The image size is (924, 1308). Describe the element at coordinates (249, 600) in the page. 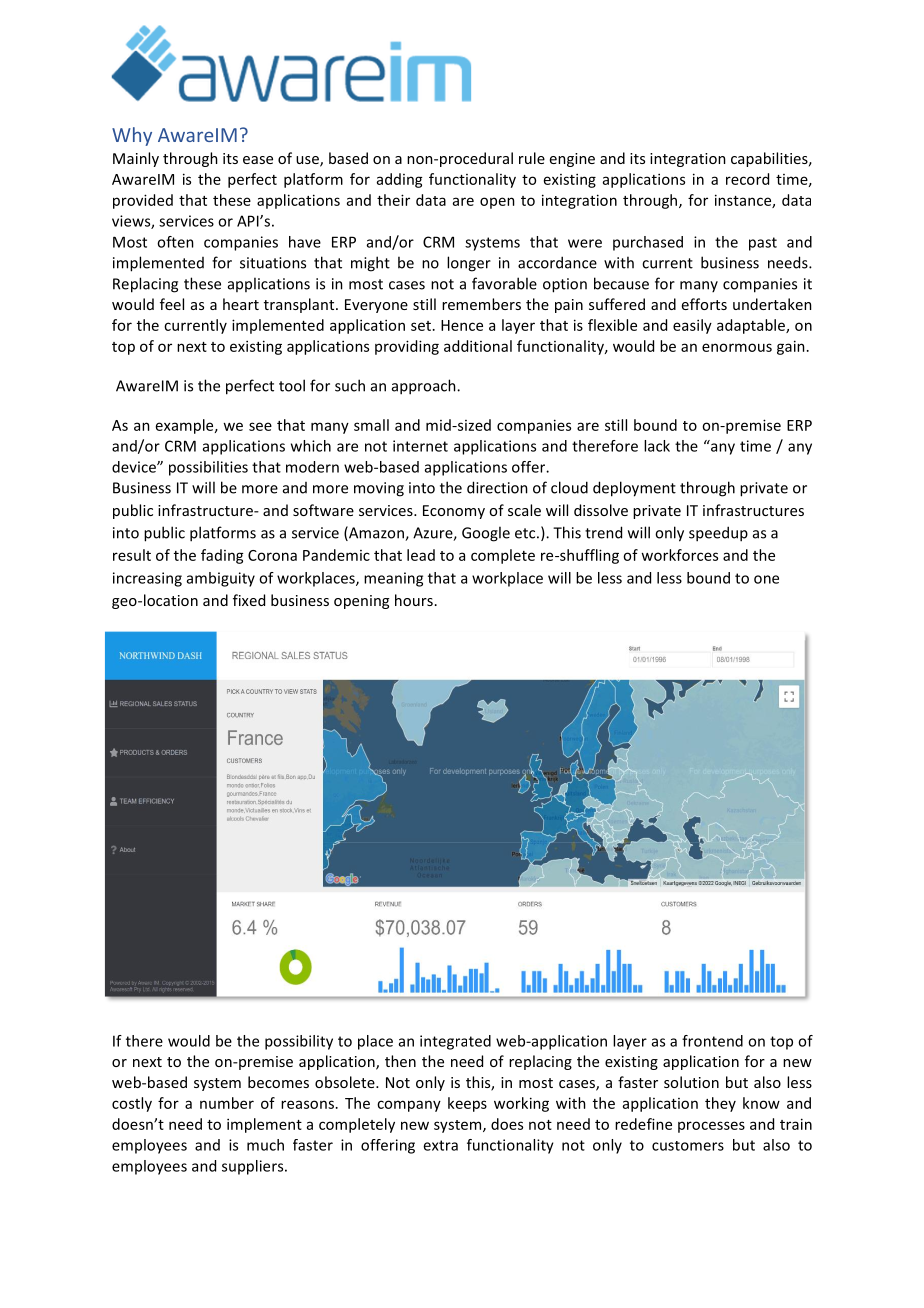

I see `fixed` at that location.
